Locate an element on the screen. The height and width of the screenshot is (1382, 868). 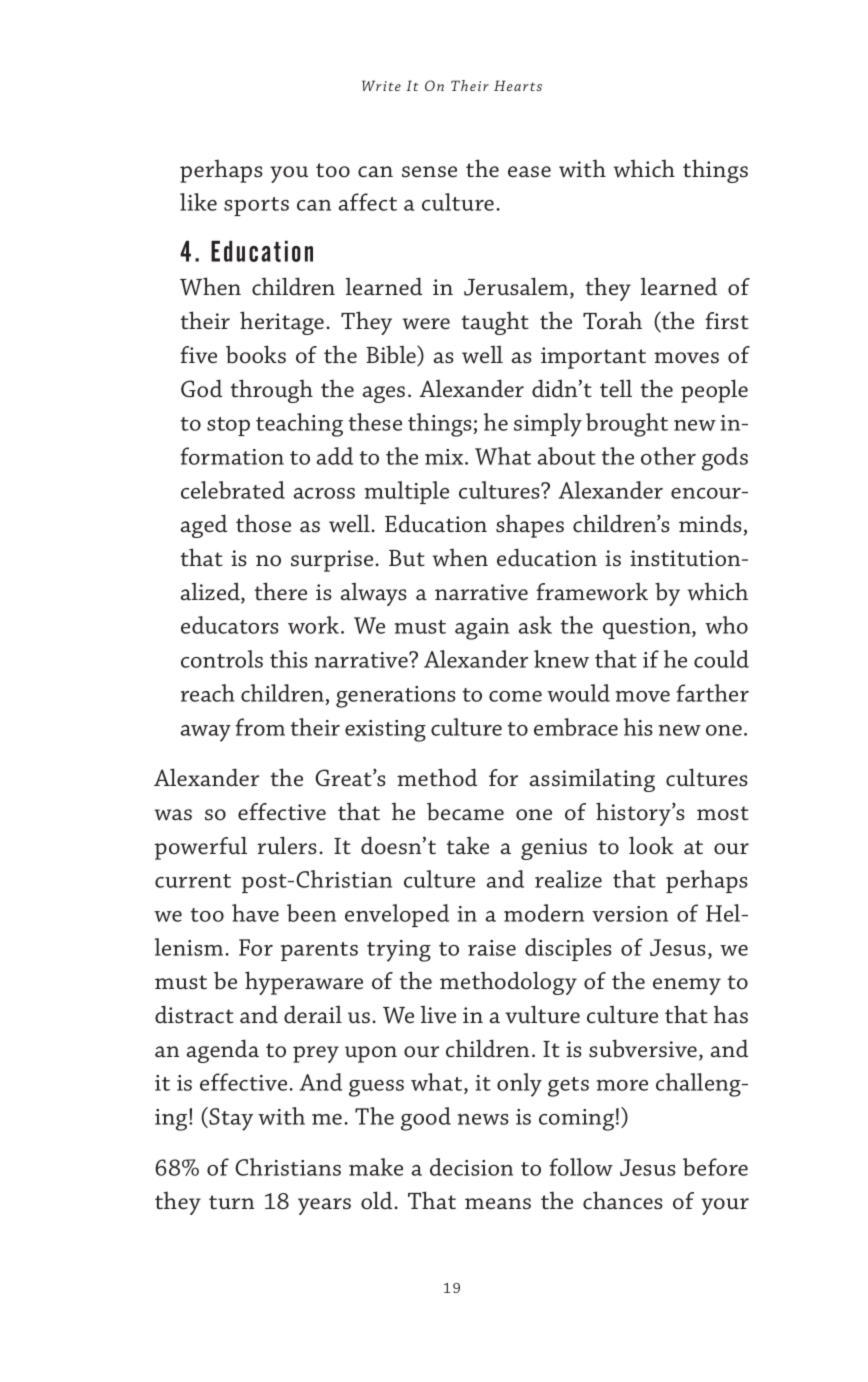
powerful is located at coordinates (200, 848).
